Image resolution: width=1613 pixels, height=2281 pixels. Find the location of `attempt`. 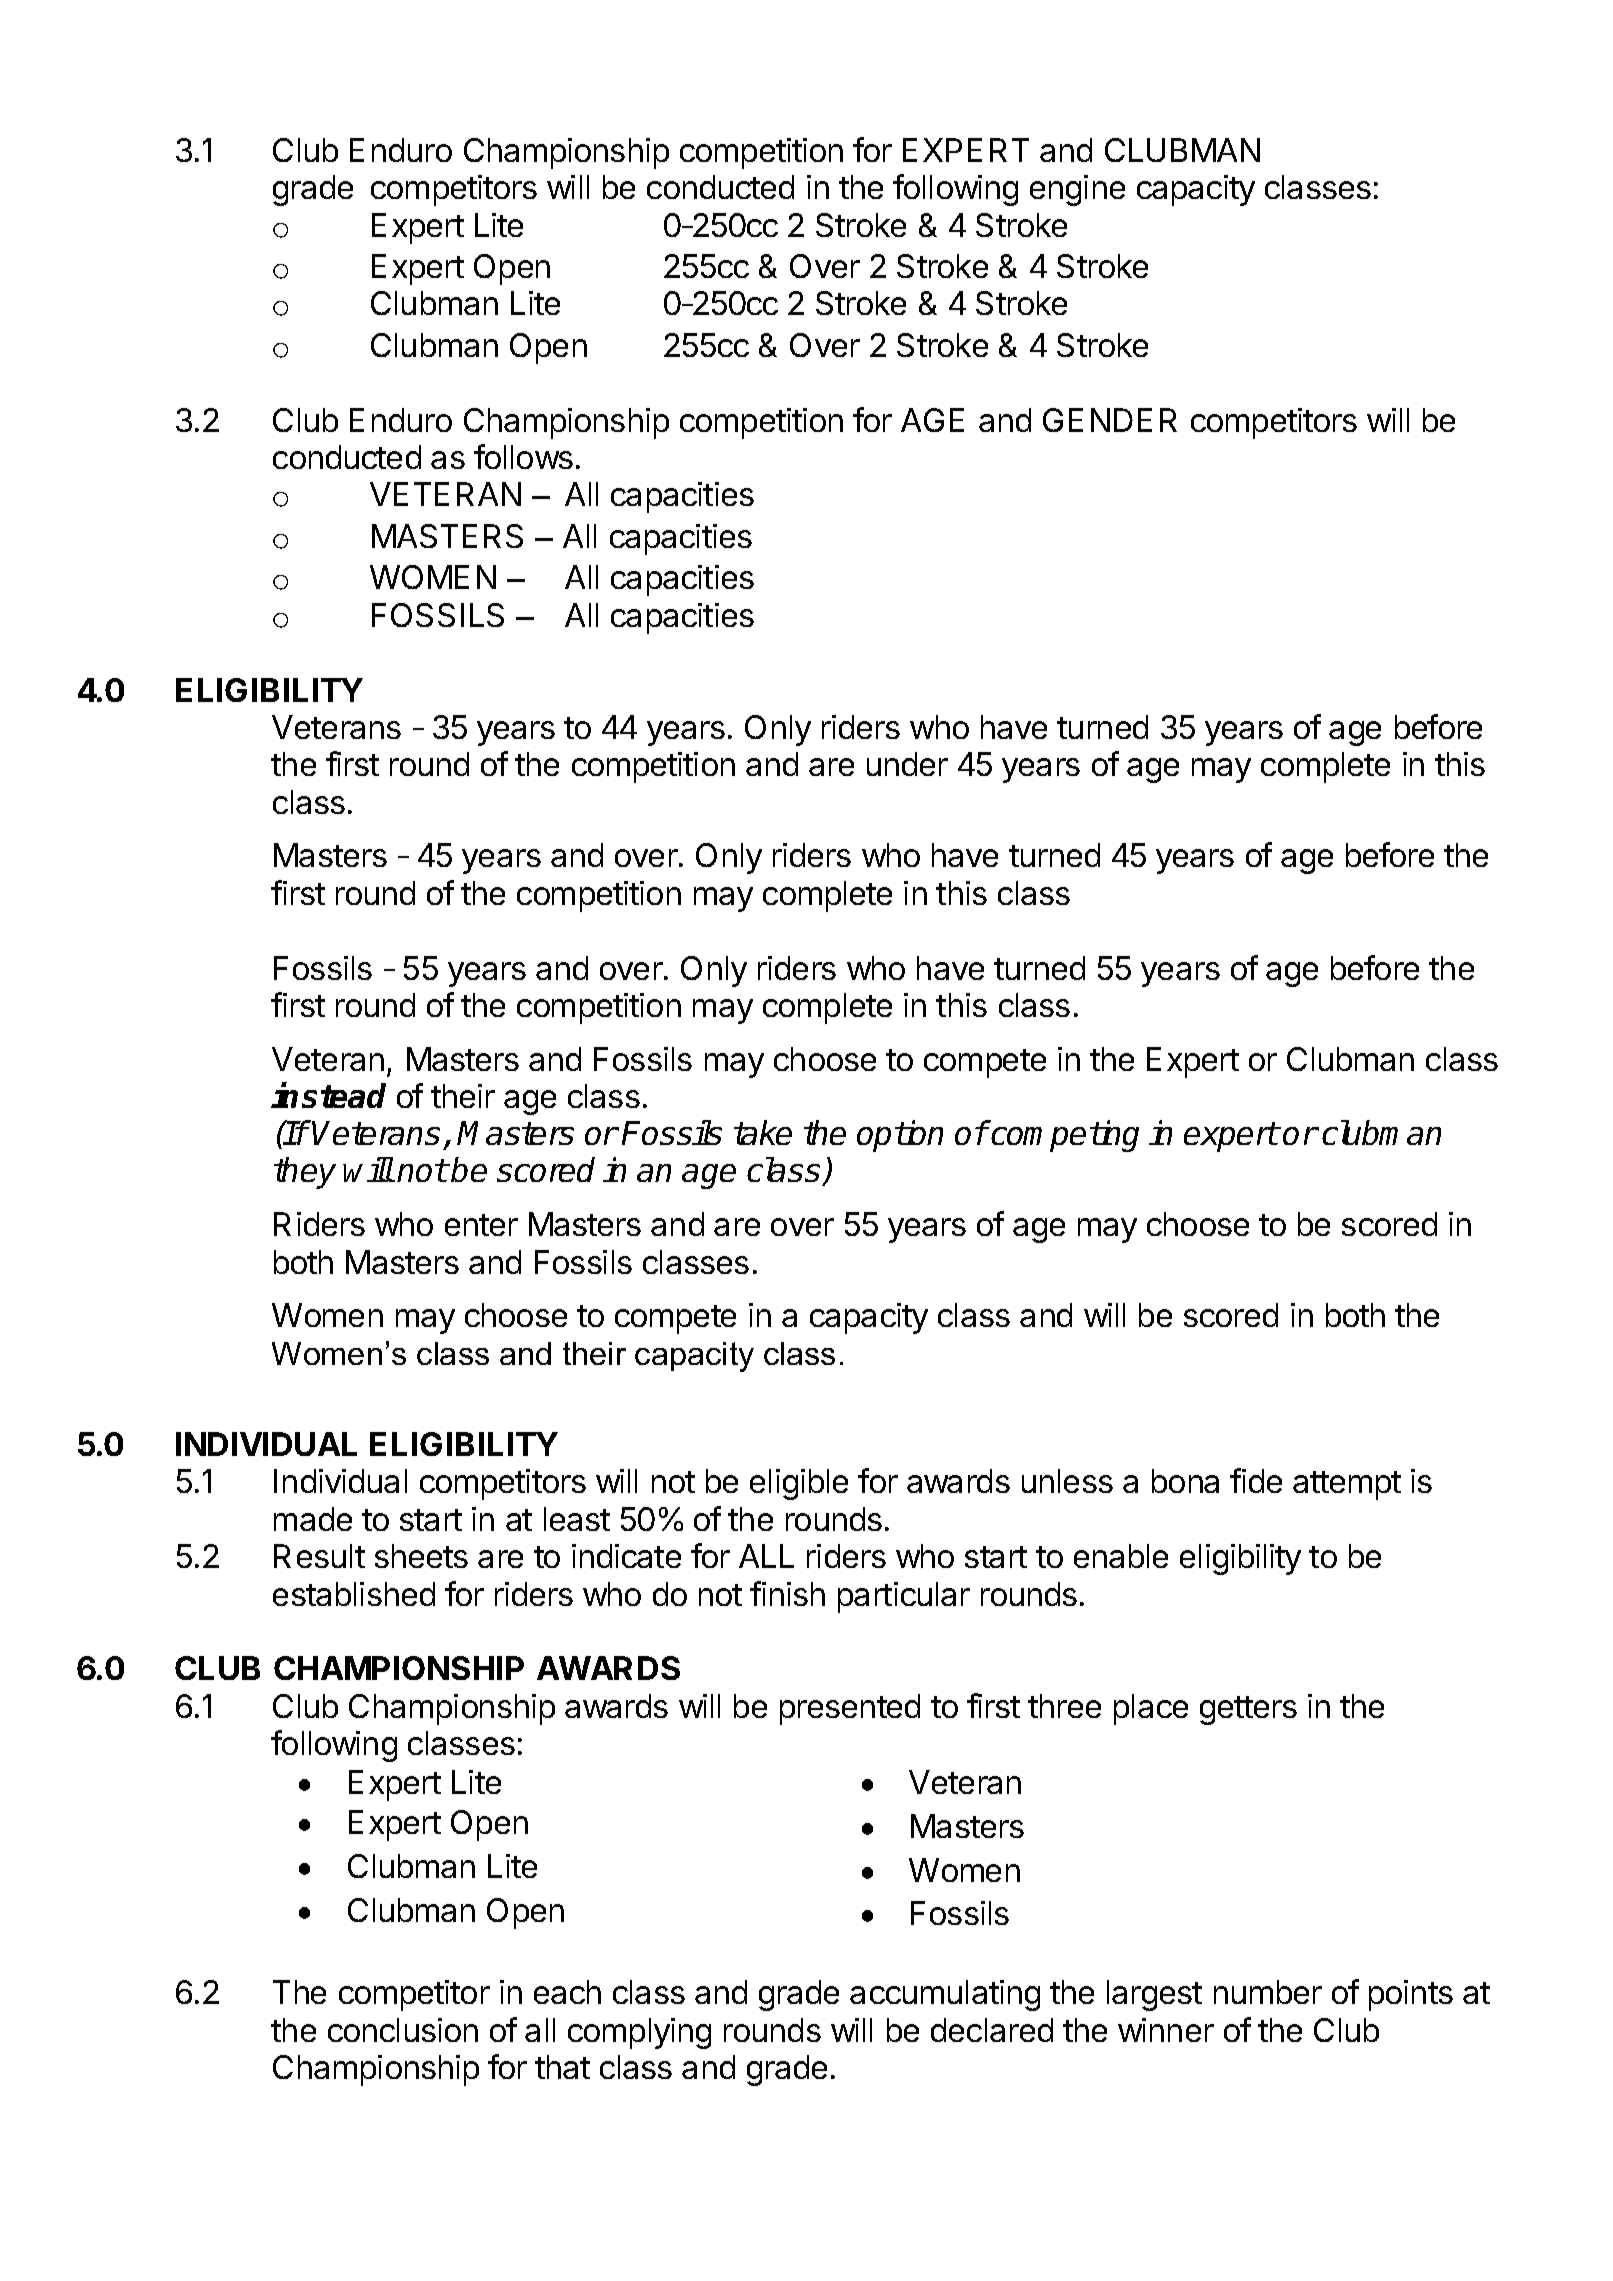

attempt is located at coordinates (1347, 1485).
